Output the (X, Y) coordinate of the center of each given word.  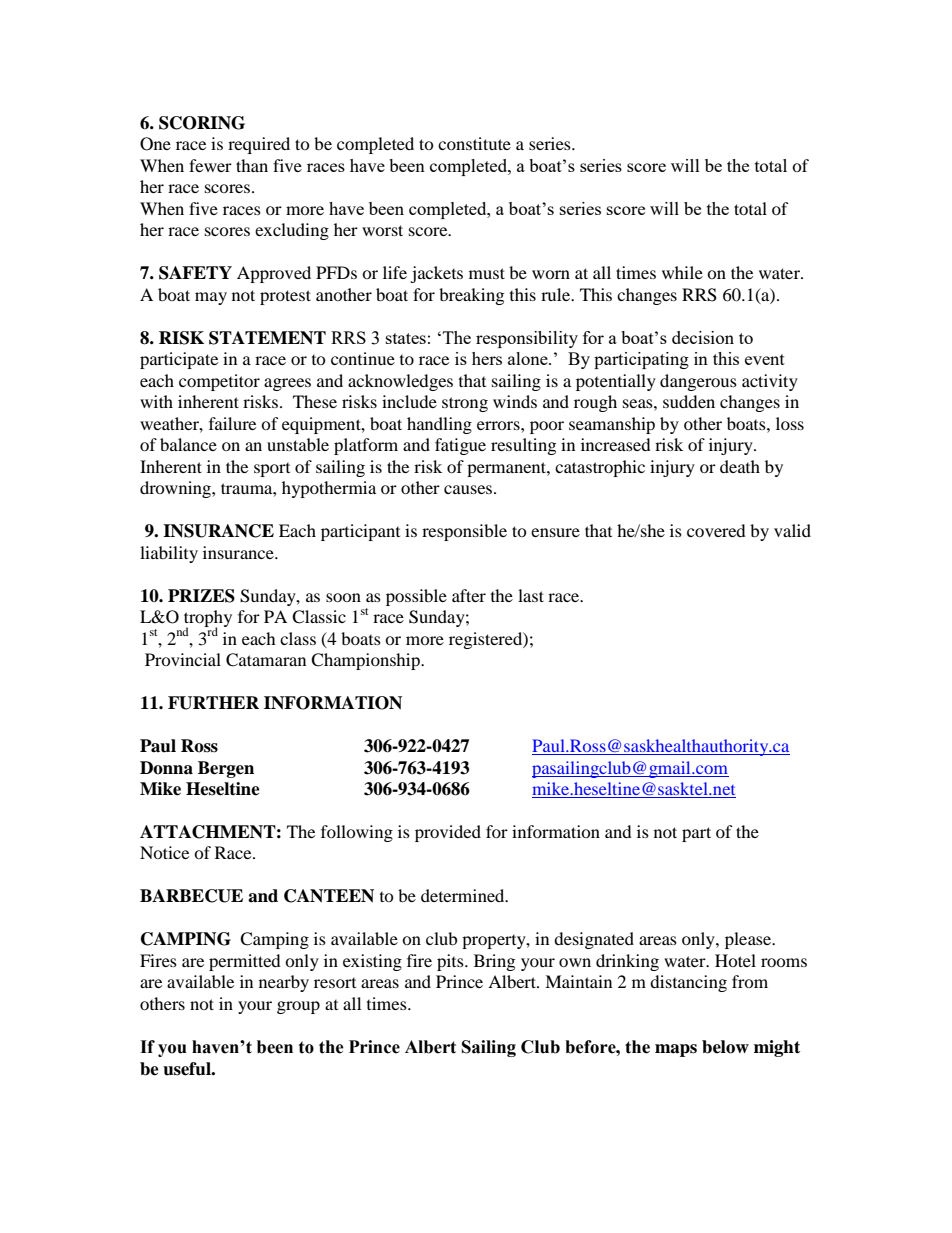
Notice (164, 852)
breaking (471, 296)
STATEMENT (267, 338)
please (749, 940)
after (469, 595)
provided (448, 833)
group (298, 1007)
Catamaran (266, 660)
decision (703, 337)
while (682, 272)
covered (716, 530)
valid (792, 530)
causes (469, 489)
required (259, 145)
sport (272, 470)
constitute (474, 143)
